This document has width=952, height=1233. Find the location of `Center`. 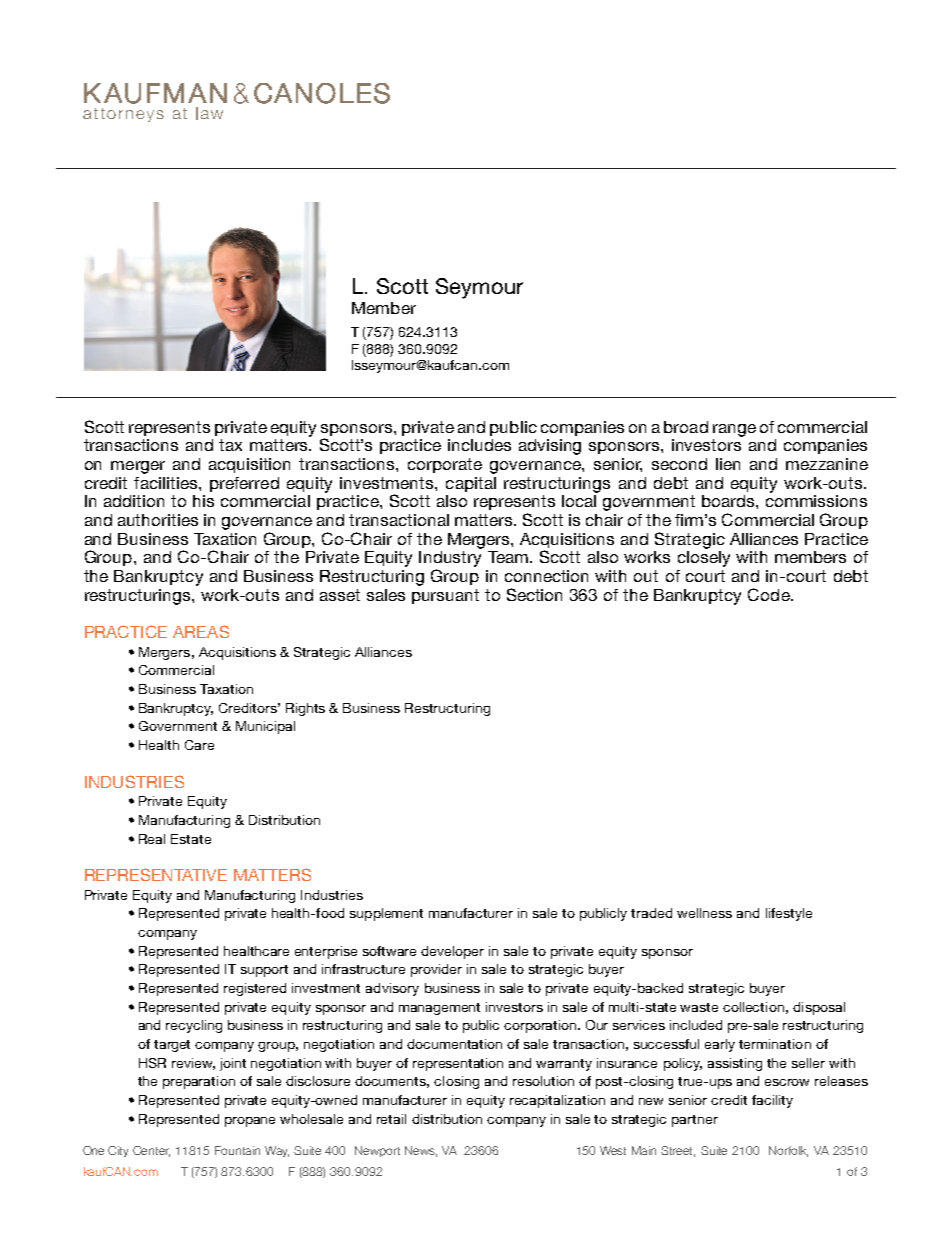

Center is located at coordinates (151, 1151).
